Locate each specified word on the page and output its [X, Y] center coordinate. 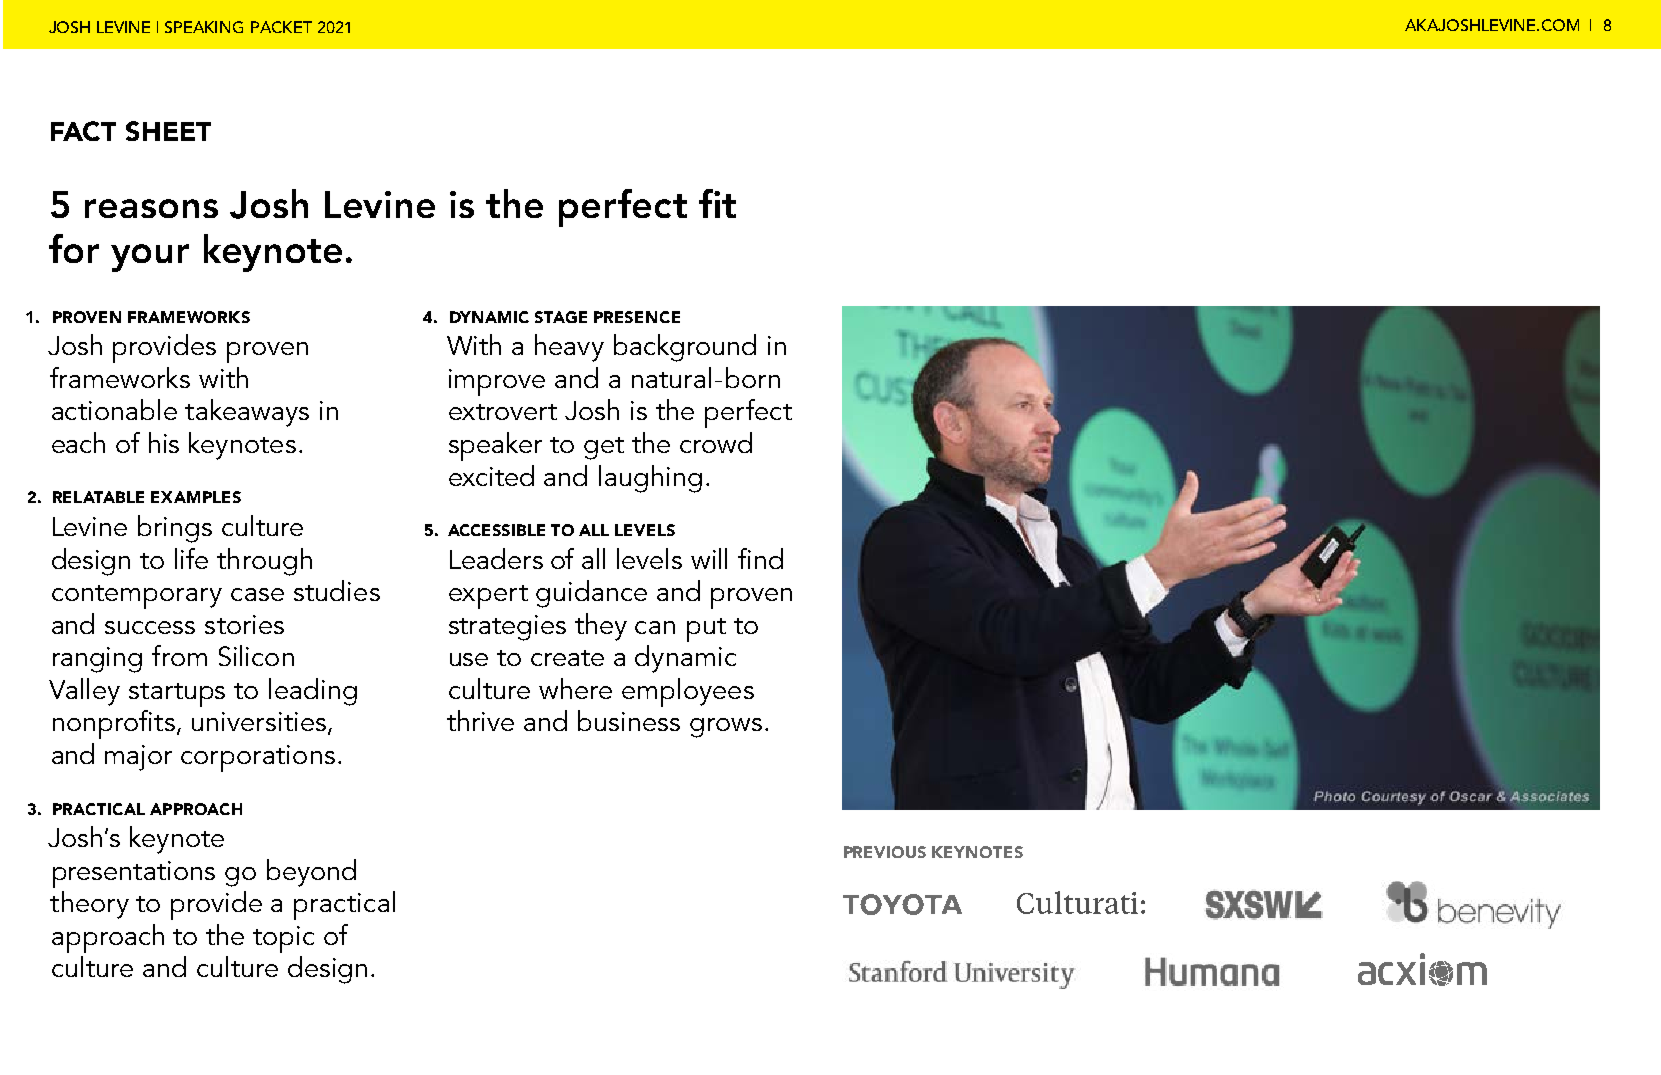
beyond [311, 873]
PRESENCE [637, 317]
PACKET [281, 27]
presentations [134, 874]
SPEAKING [204, 27]
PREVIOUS [885, 852]
